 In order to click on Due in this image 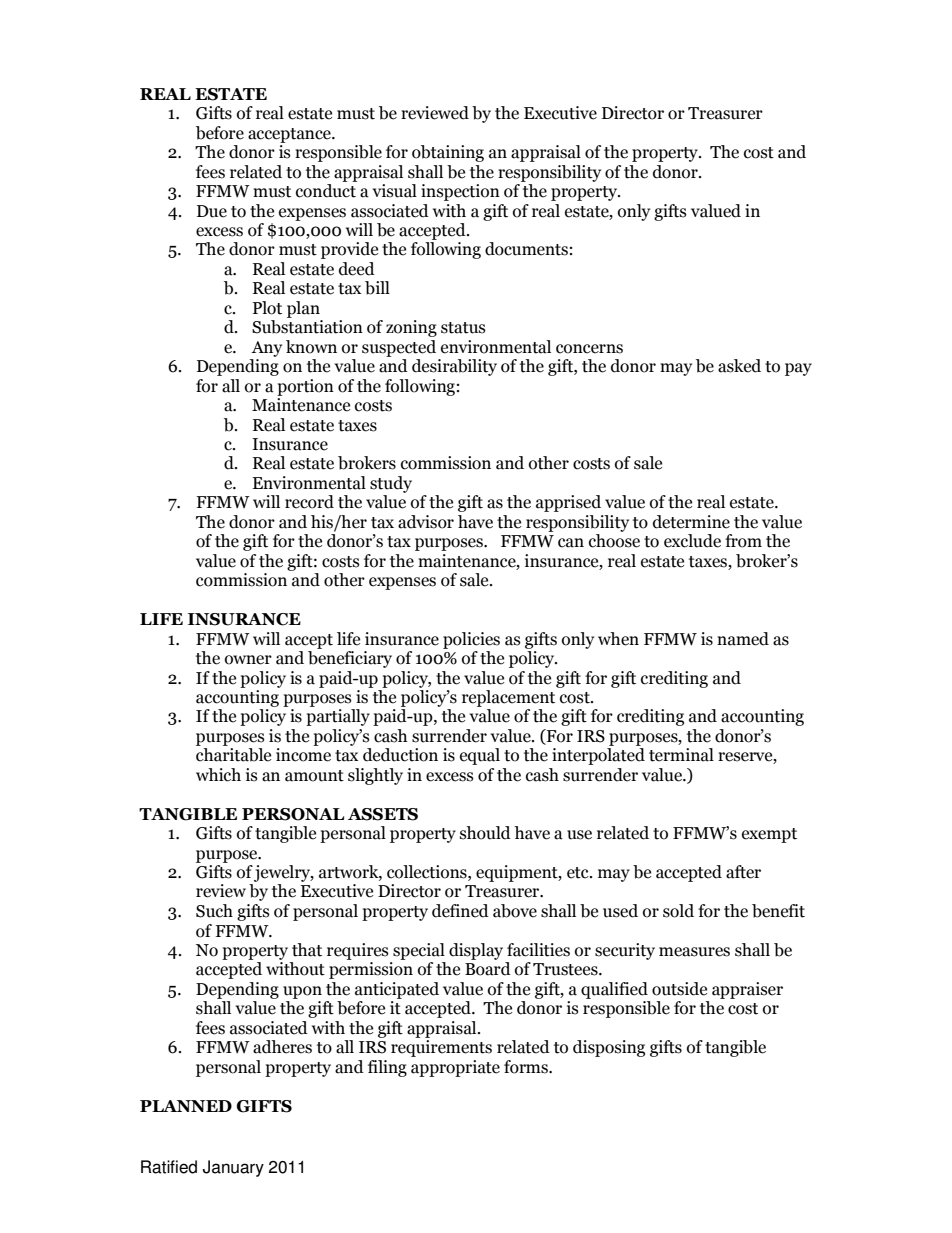, I will do `click(212, 211)`.
